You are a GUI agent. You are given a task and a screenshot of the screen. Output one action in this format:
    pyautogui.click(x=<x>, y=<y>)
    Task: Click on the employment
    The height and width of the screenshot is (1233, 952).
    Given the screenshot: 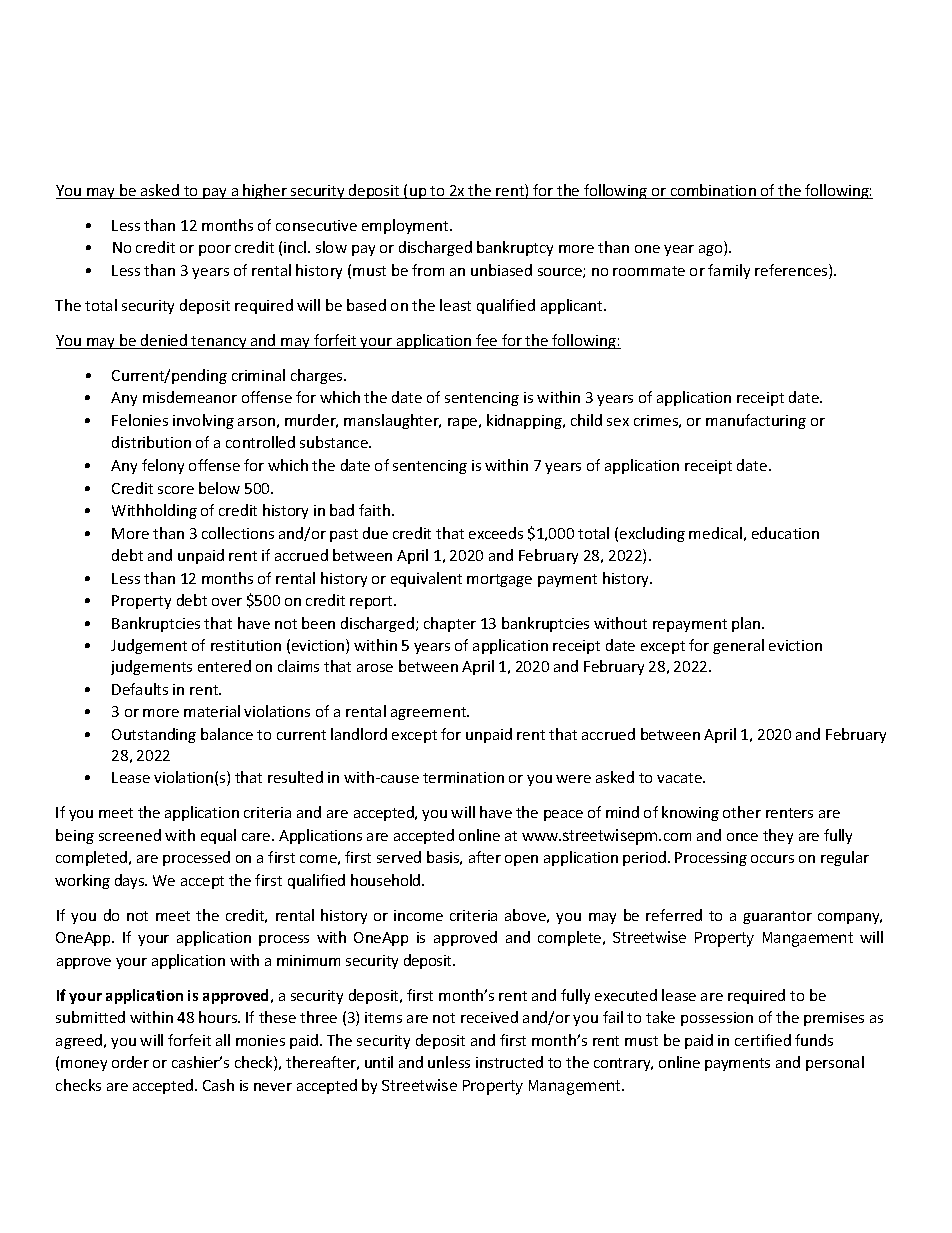 What is the action you would take?
    pyautogui.click(x=406, y=226)
